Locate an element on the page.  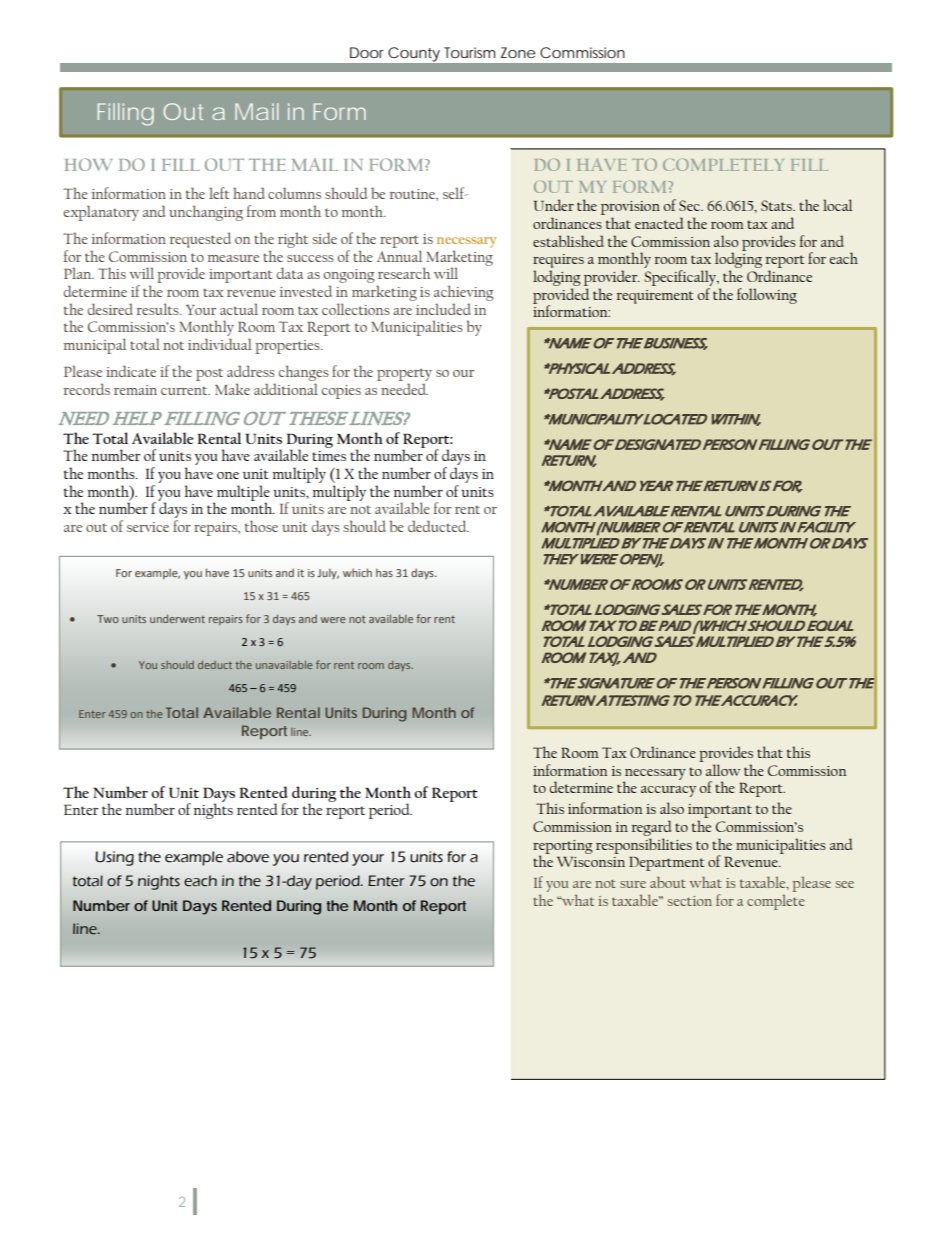
Stats is located at coordinates (777, 205).
